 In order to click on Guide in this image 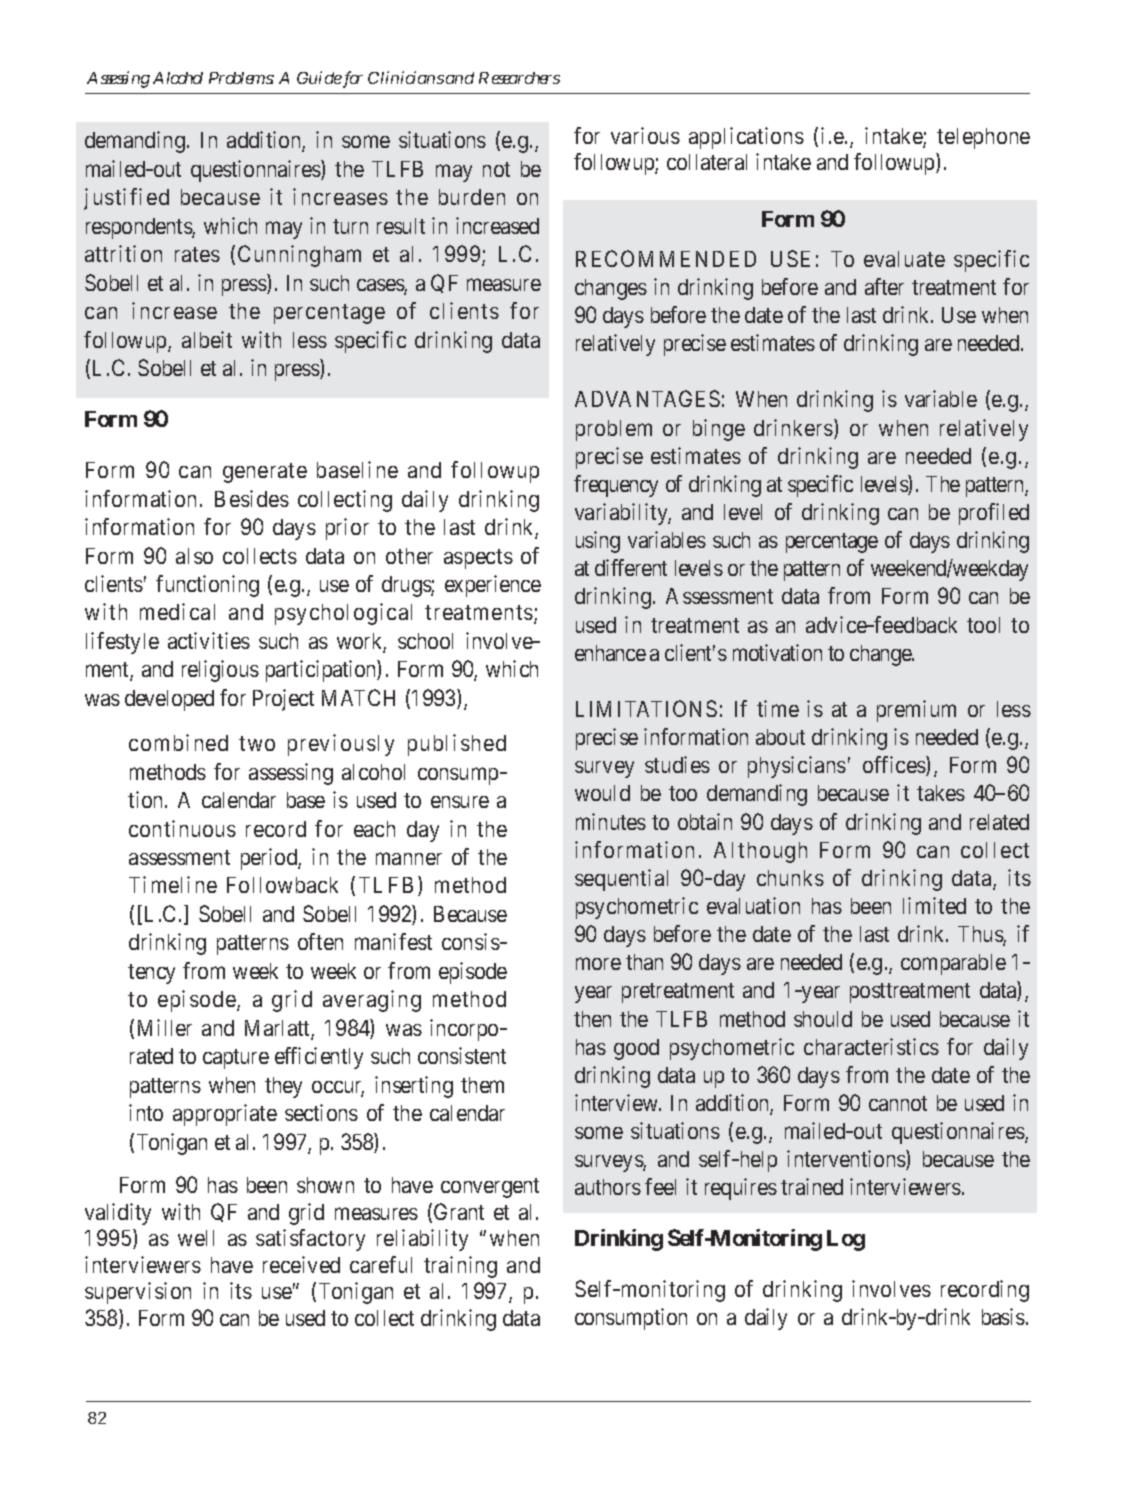, I will do `click(319, 77)`.
